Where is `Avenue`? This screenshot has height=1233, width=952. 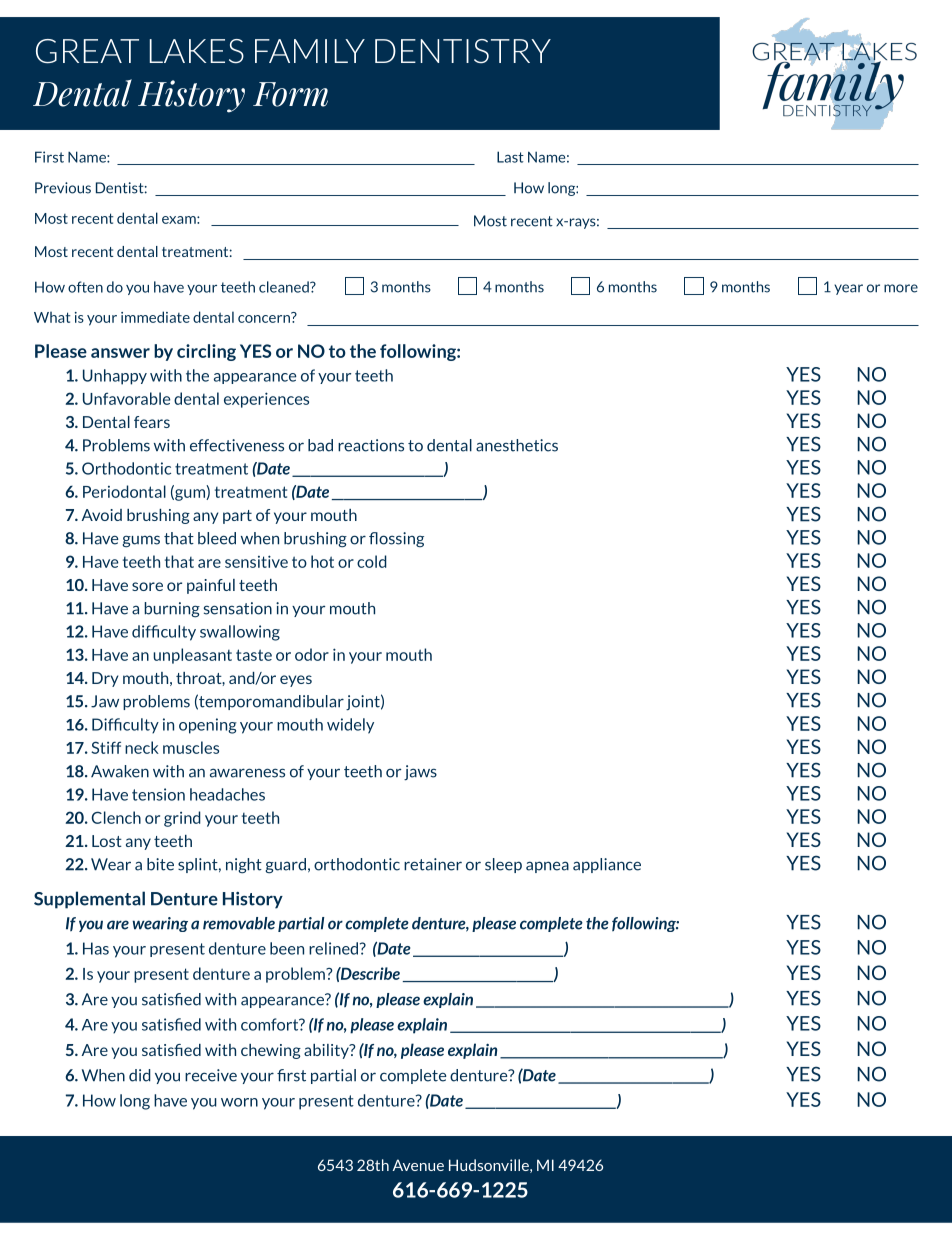
Avenue is located at coordinates (418, 1165).
